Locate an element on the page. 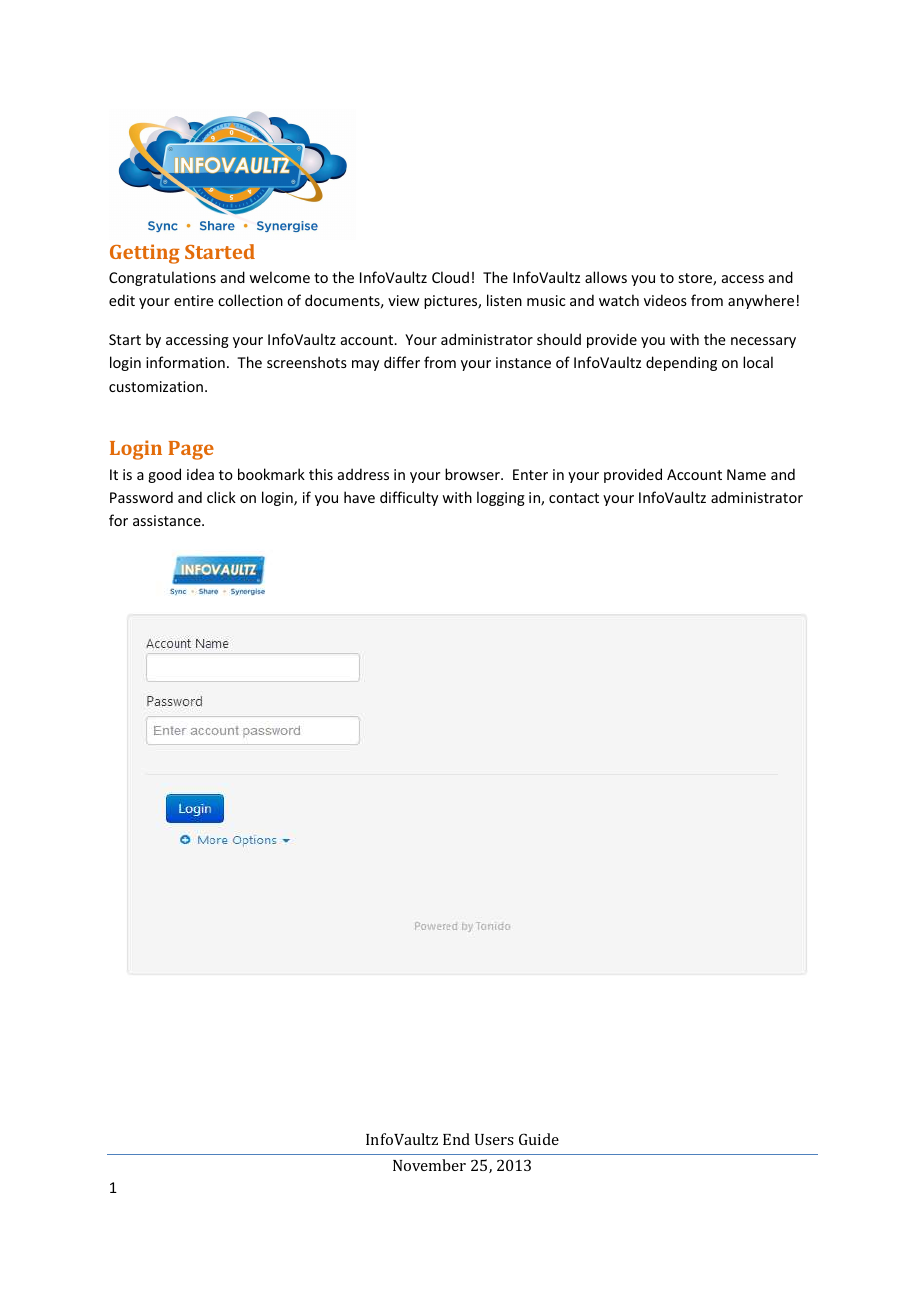 This page has width=924, height=1308. Guide is located at coordinates (539, 1139).
